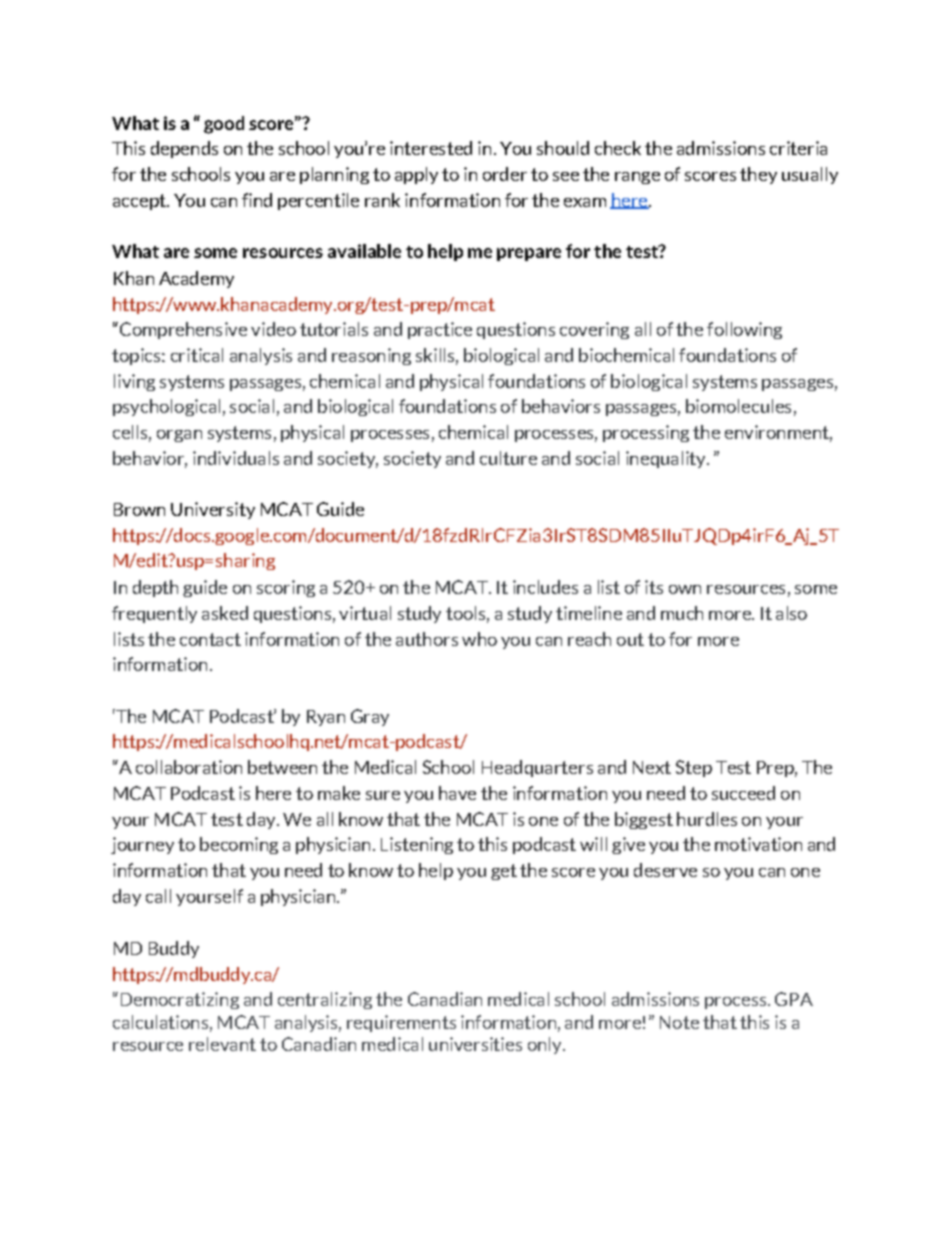 The width and height of the screenshot is (952, 1233). I want to click on includes, so click(545, 587).
